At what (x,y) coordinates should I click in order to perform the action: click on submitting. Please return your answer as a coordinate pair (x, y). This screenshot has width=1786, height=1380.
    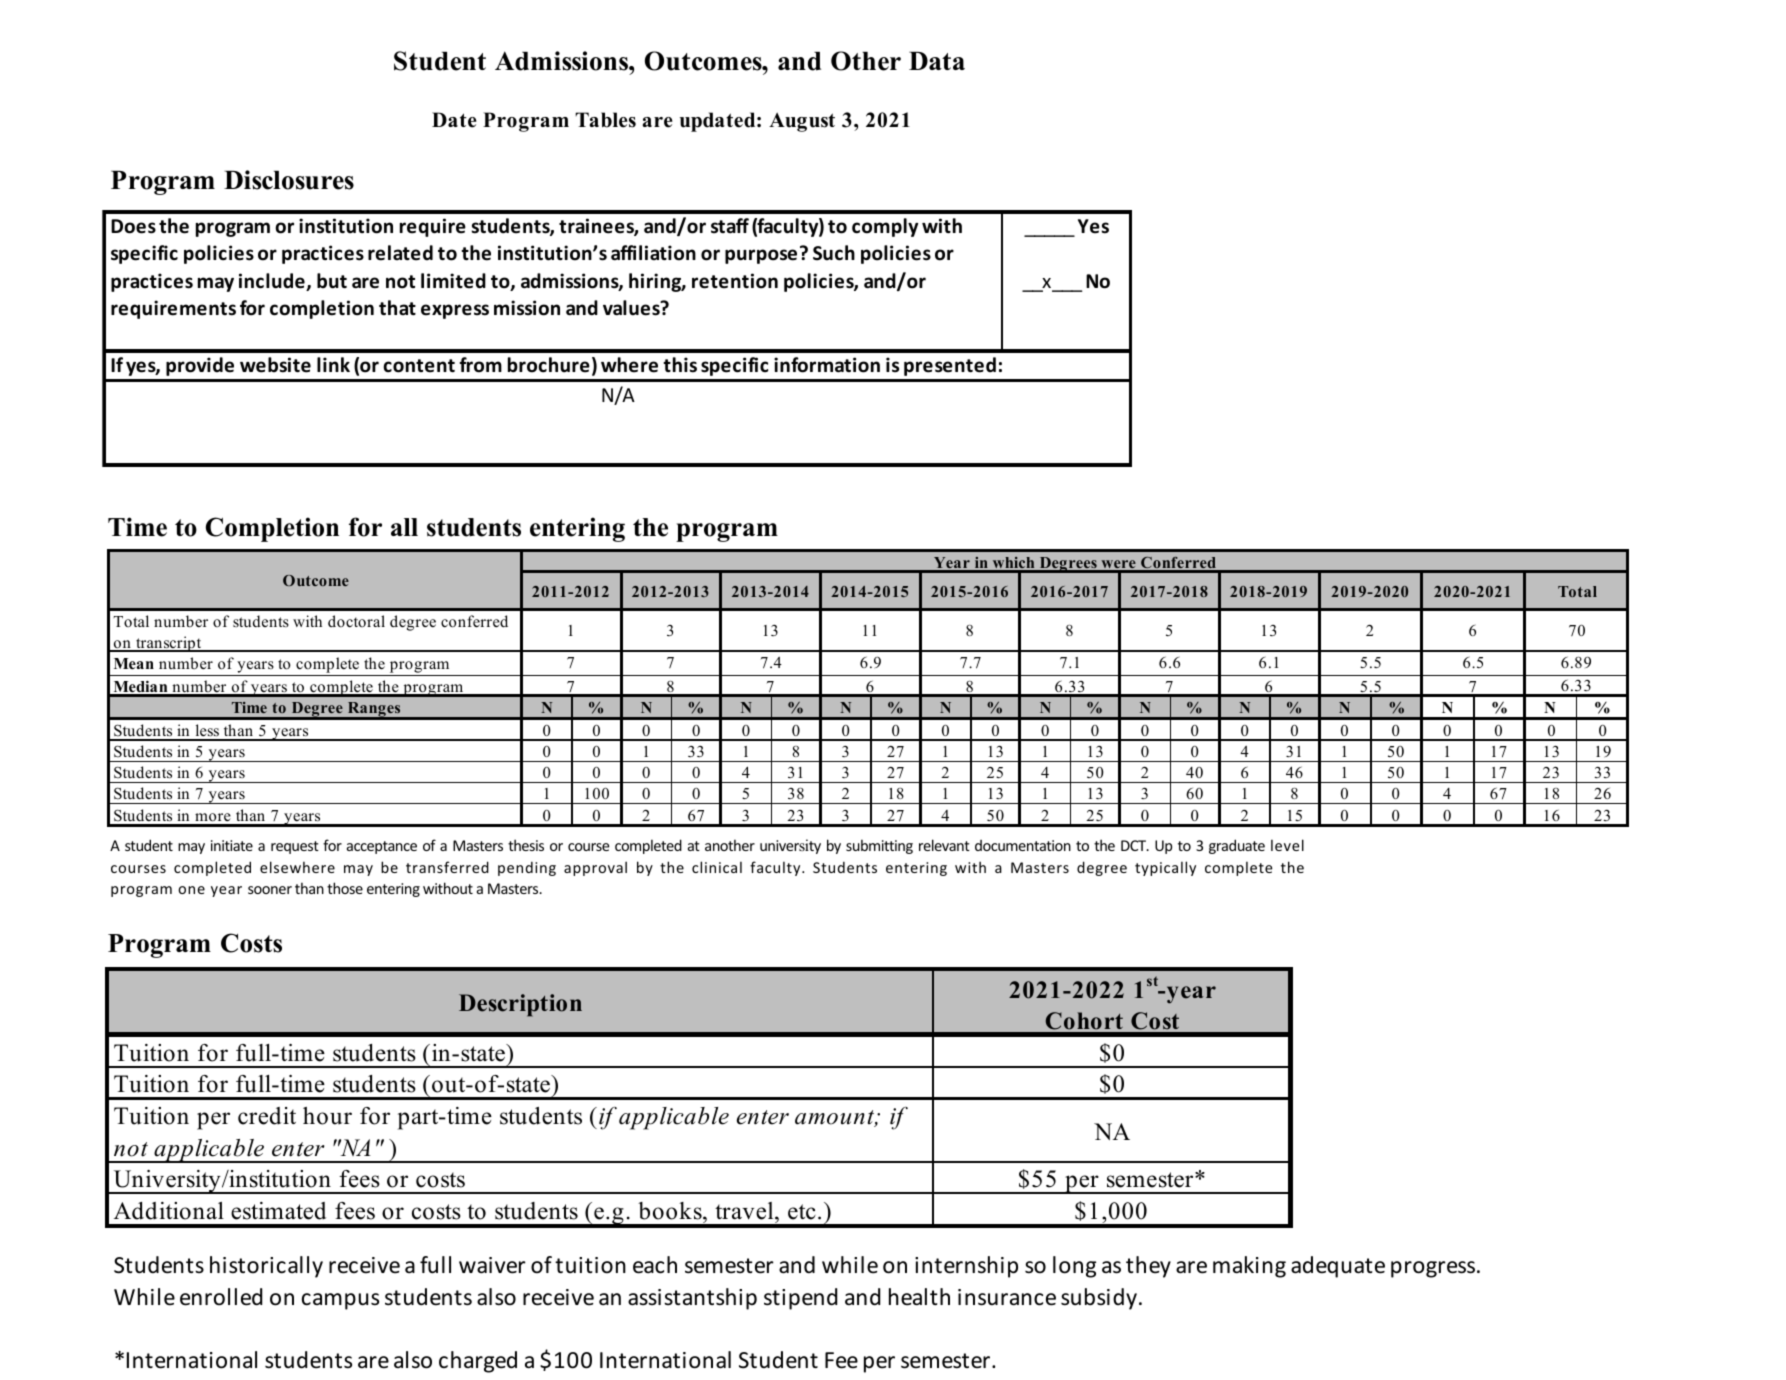
    Looking at the image, I should click on (879, 846).
